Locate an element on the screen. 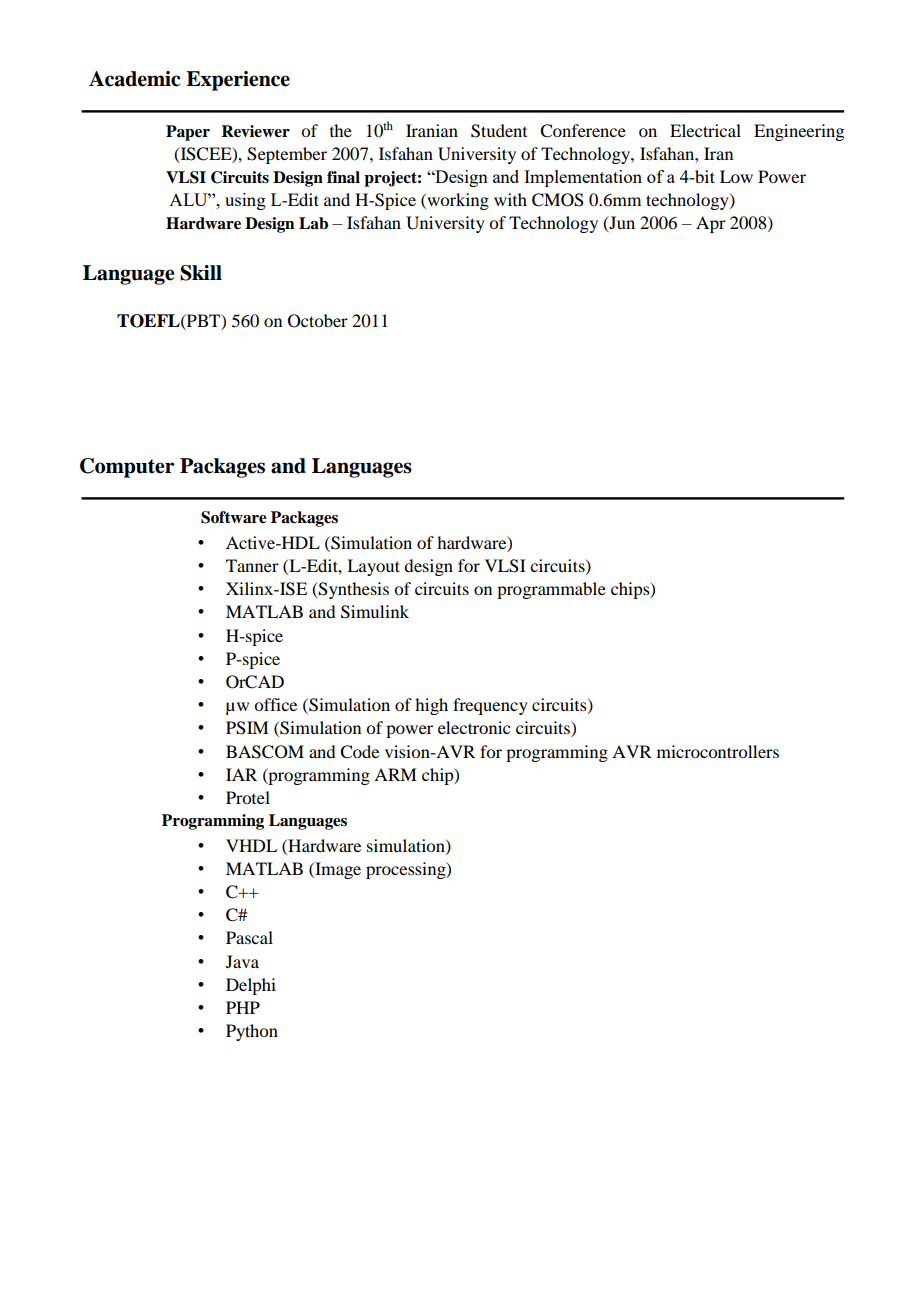  IAR is located at coordinates (241, 774).
